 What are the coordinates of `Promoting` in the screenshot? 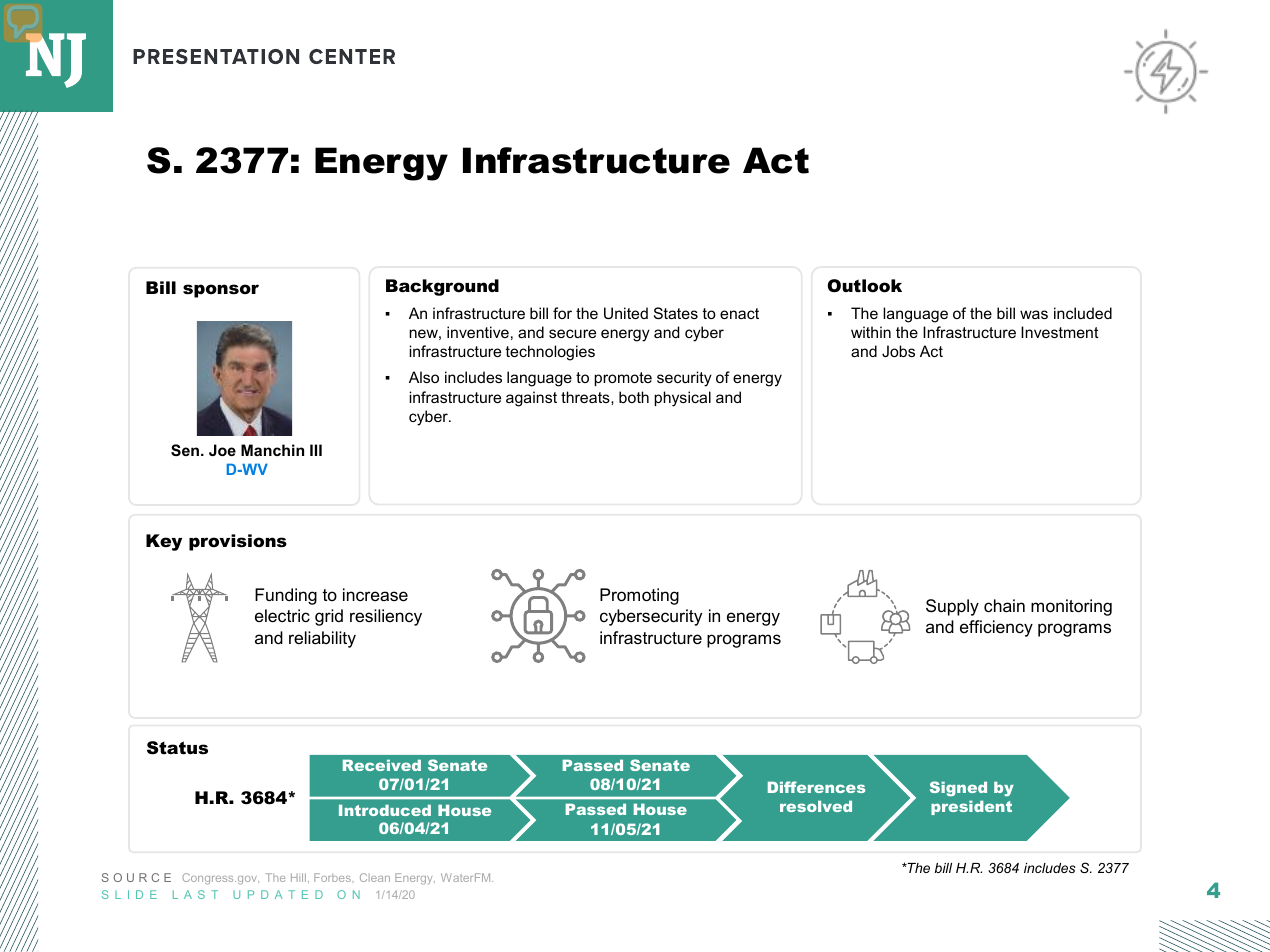 It's located at (639, 596).
